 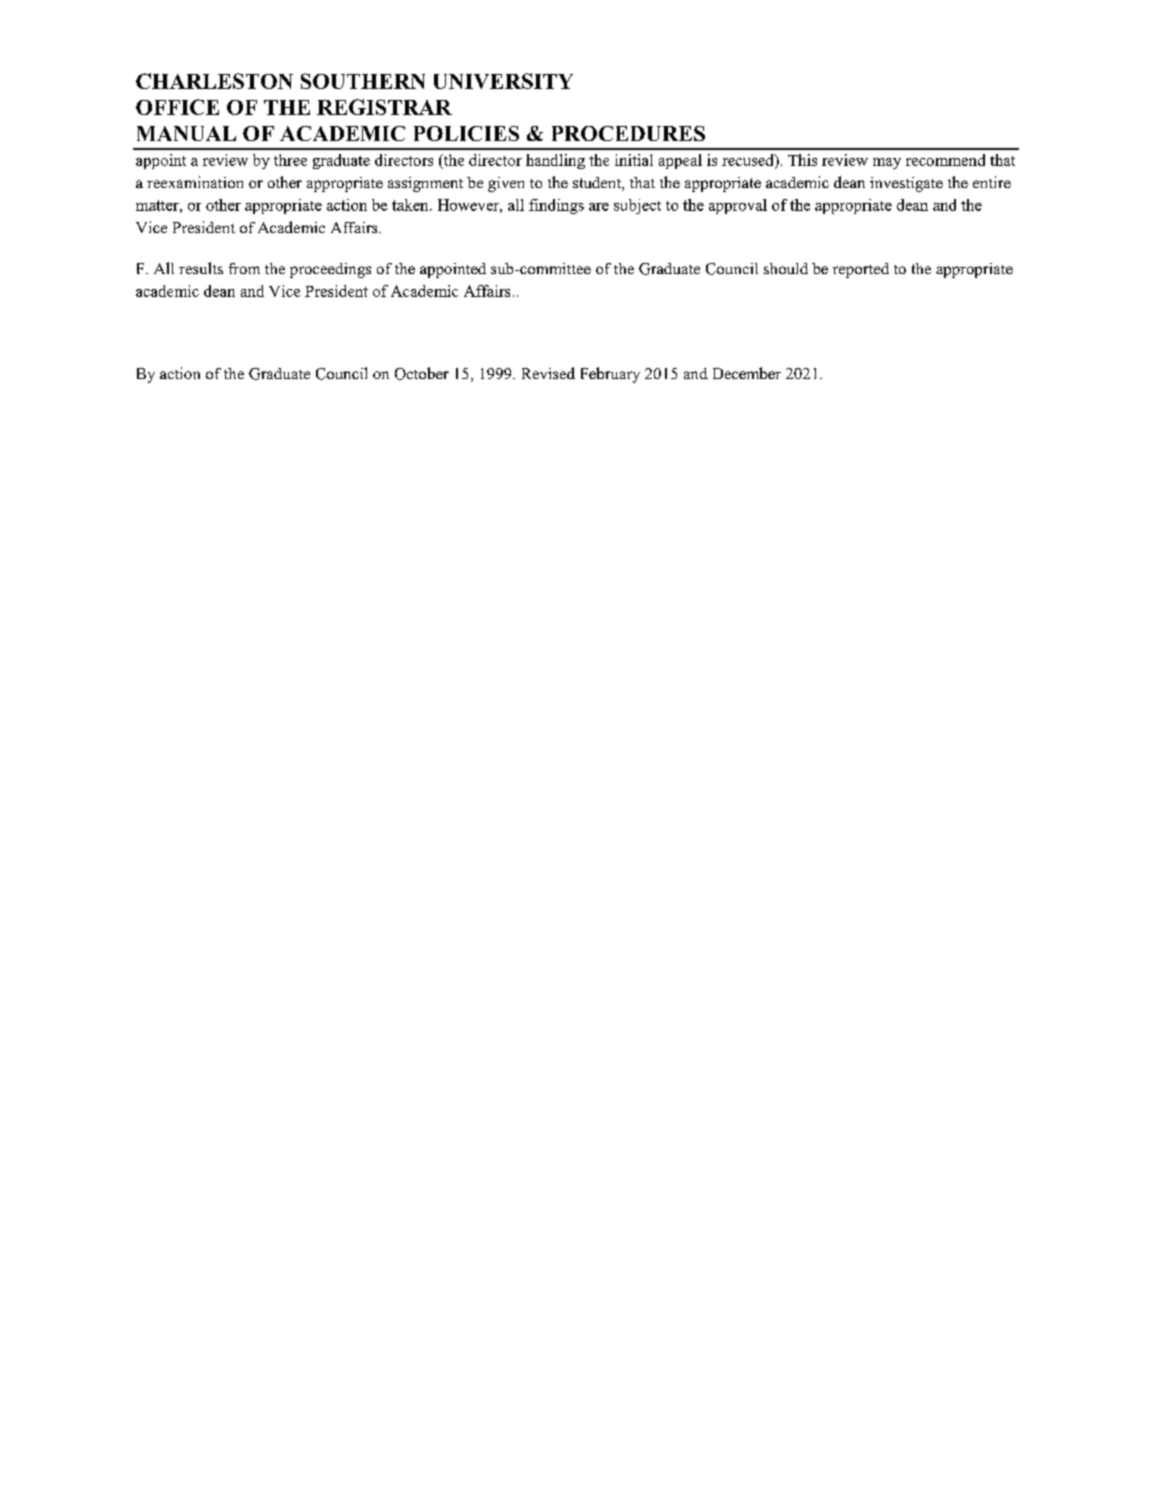 What do you see at coordinates (599, 207) in the image?
I see `are` at bounding box center [599, 207].
